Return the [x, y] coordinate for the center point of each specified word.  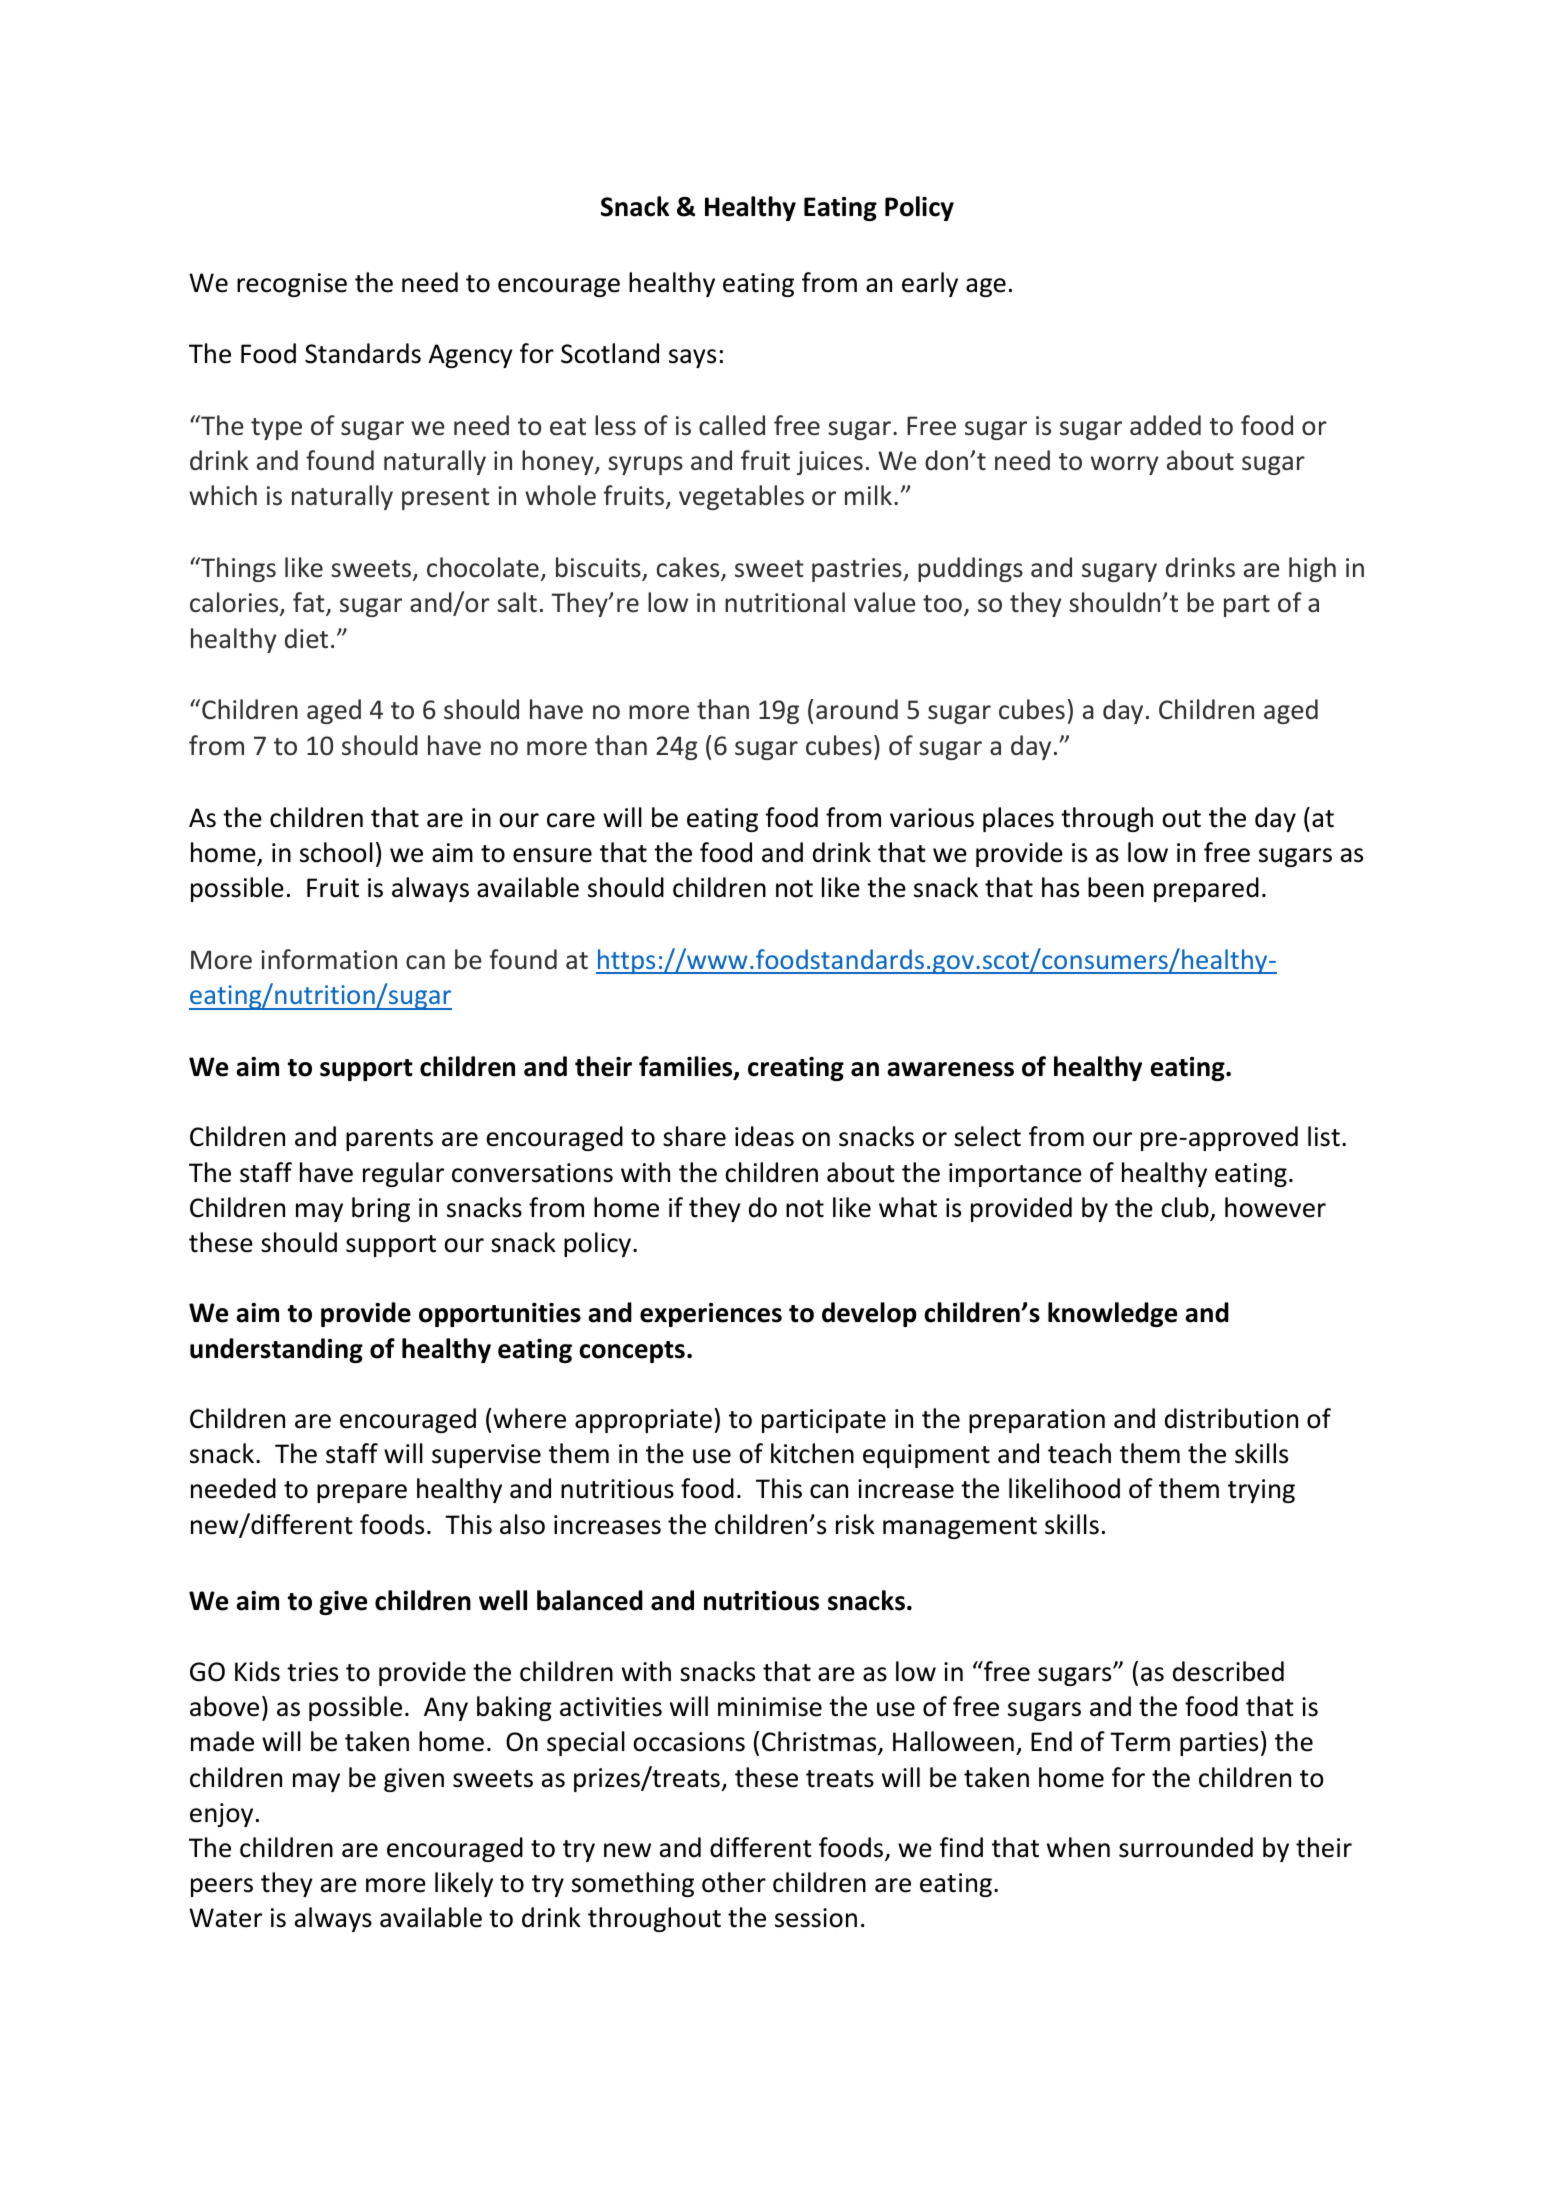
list [1324, 1136]
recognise [292, 285]
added [1165, 425]
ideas [764, 1136]
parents [389, 1140]
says [692, 358]
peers [222, 1887]
